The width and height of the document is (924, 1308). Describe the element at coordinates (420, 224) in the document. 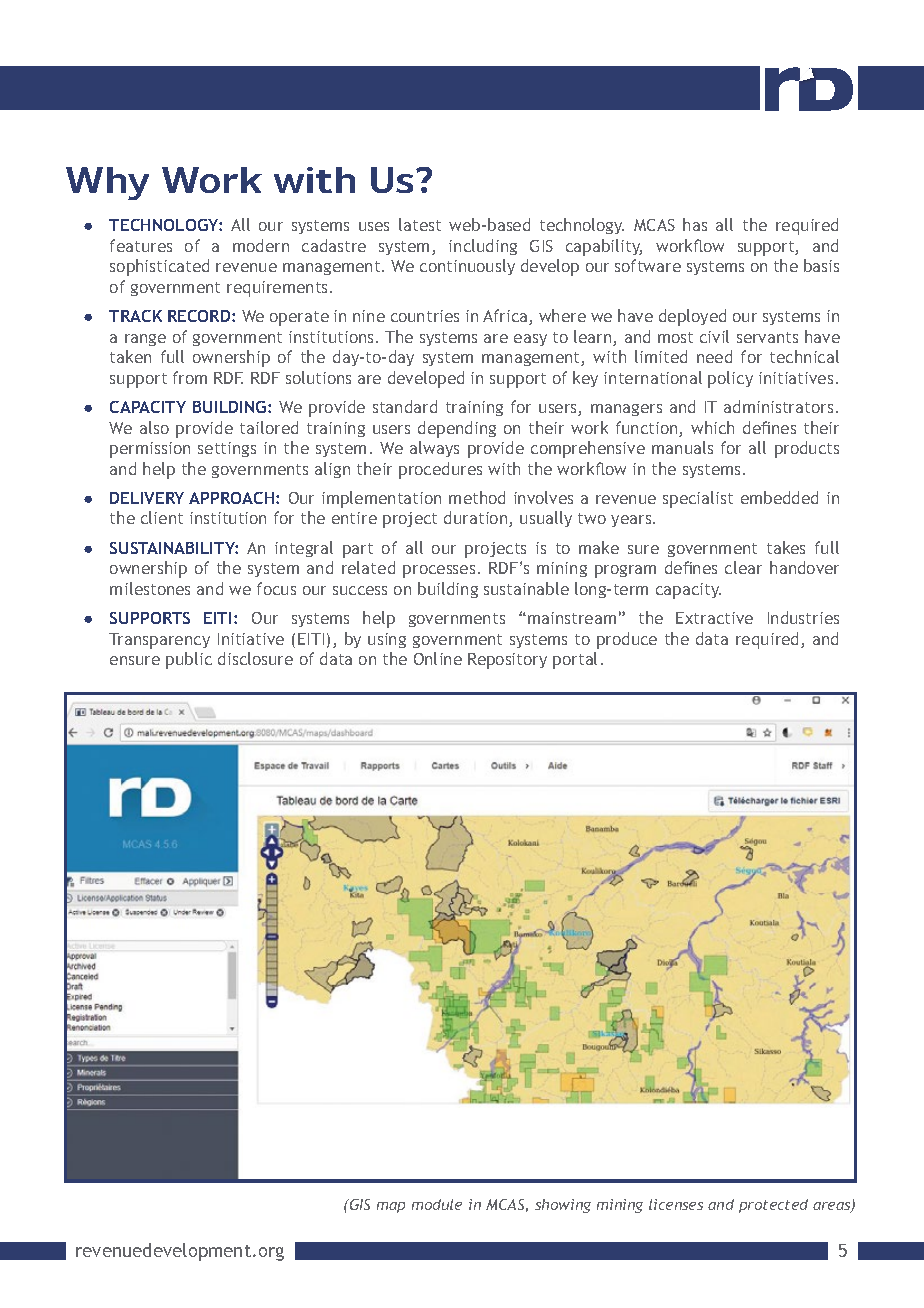

I see `latest` at that location.
